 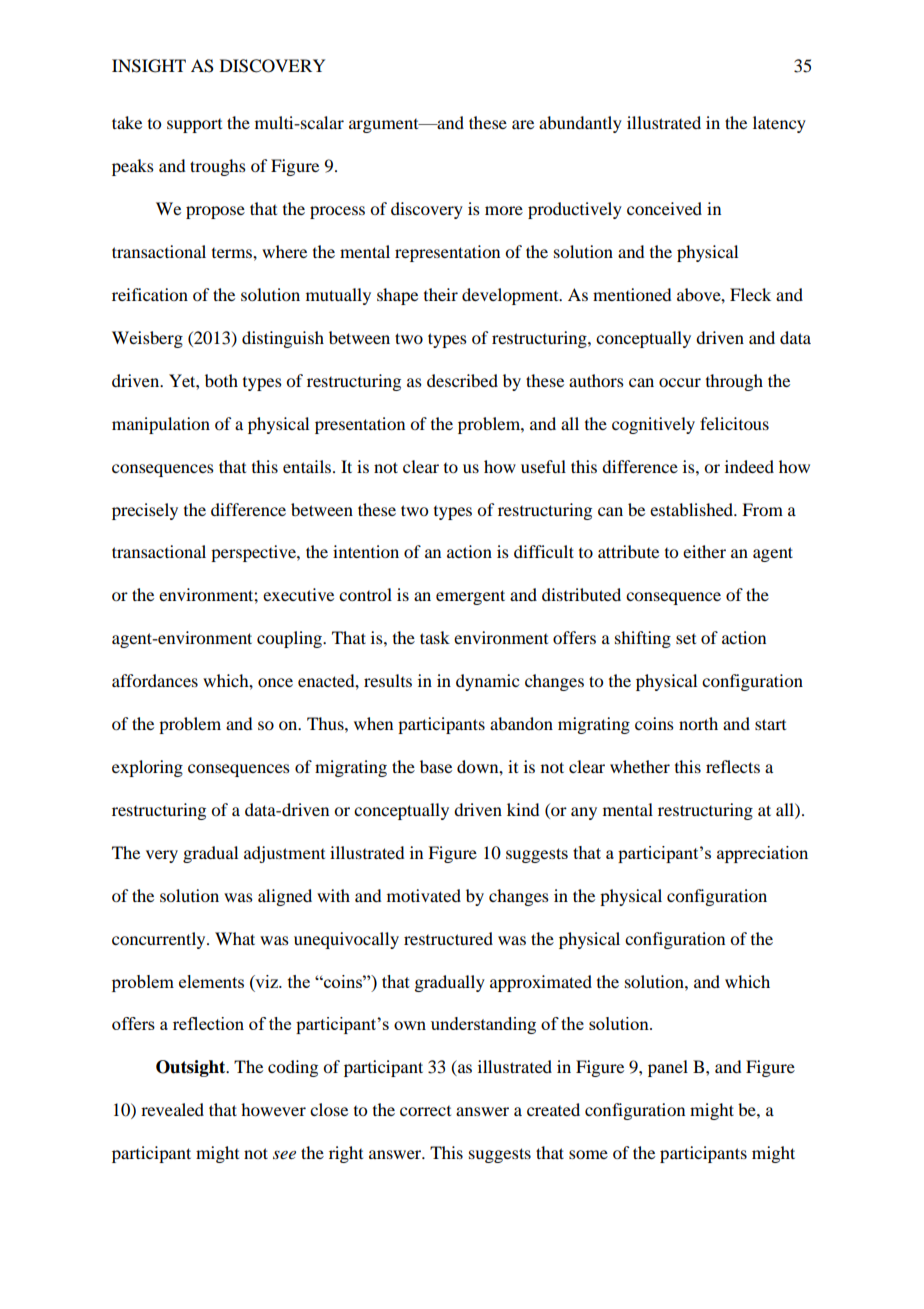 What do you see at coordinates (668, 1068) in the image?
I see `panel` at bounding box center [668, 1068].
